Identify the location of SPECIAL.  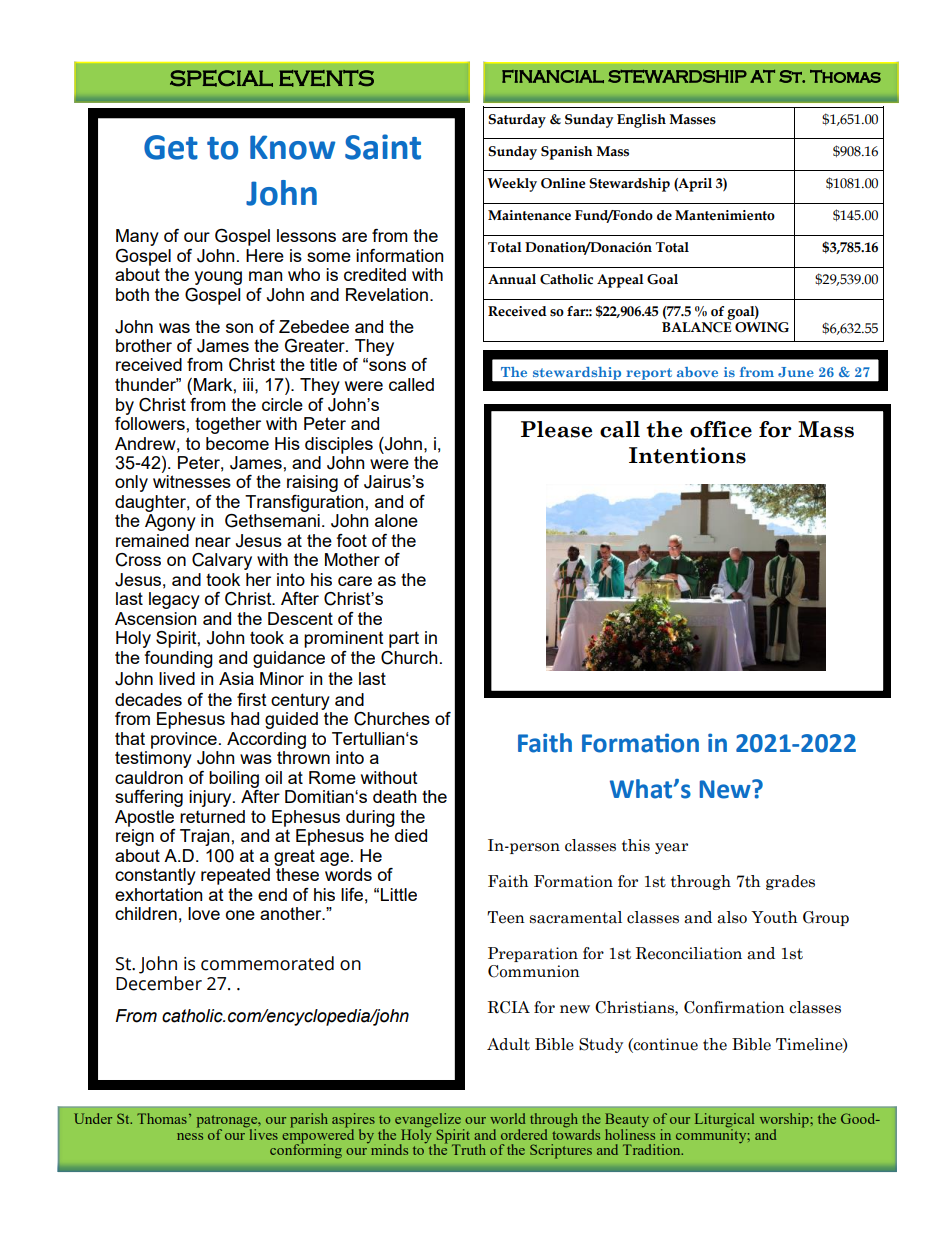
(221, 78).
